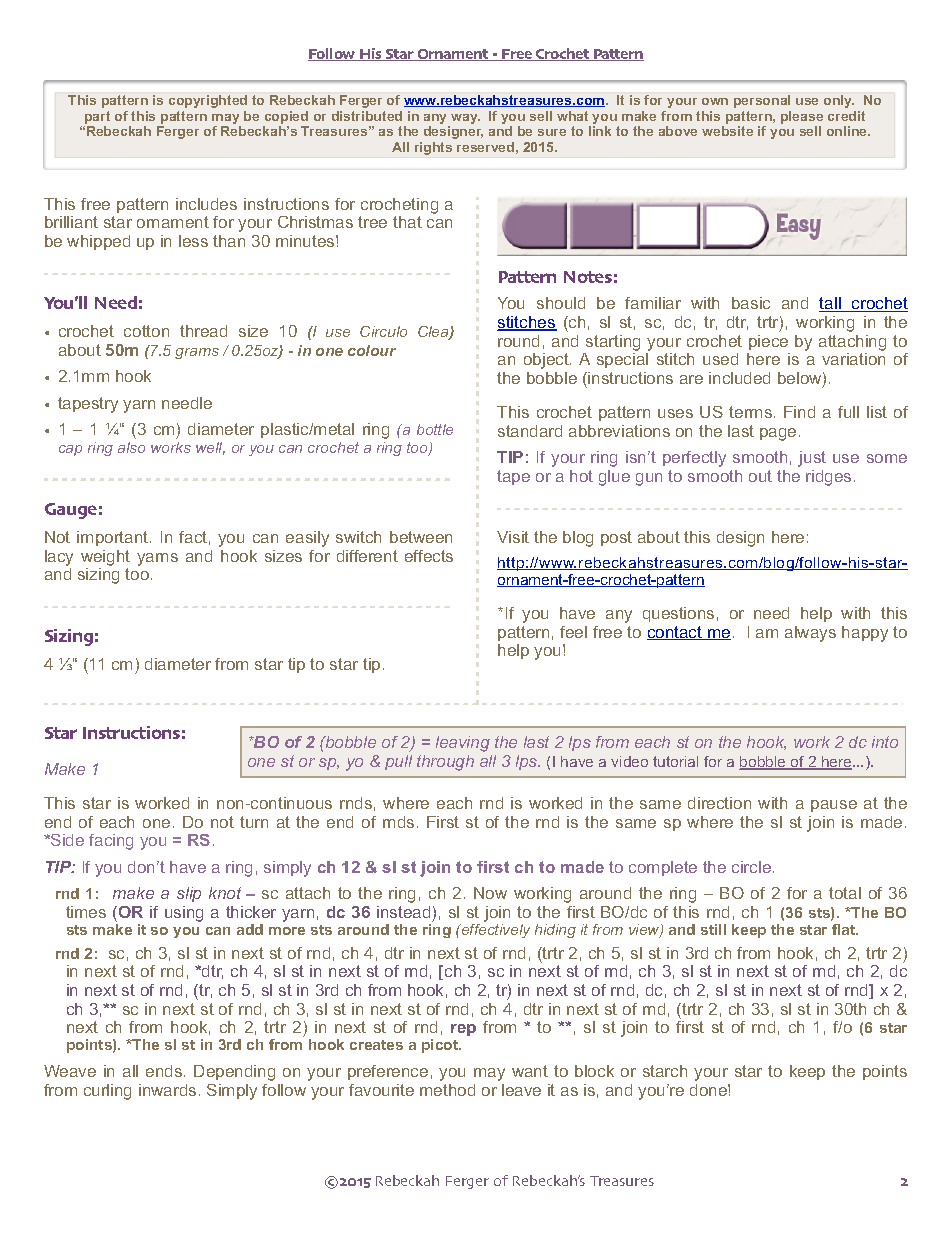 This image has width=952, height=1233. What do you see at coordinates (490, 893) in the image?
I see `Now` at bounding box center [490, 893].
